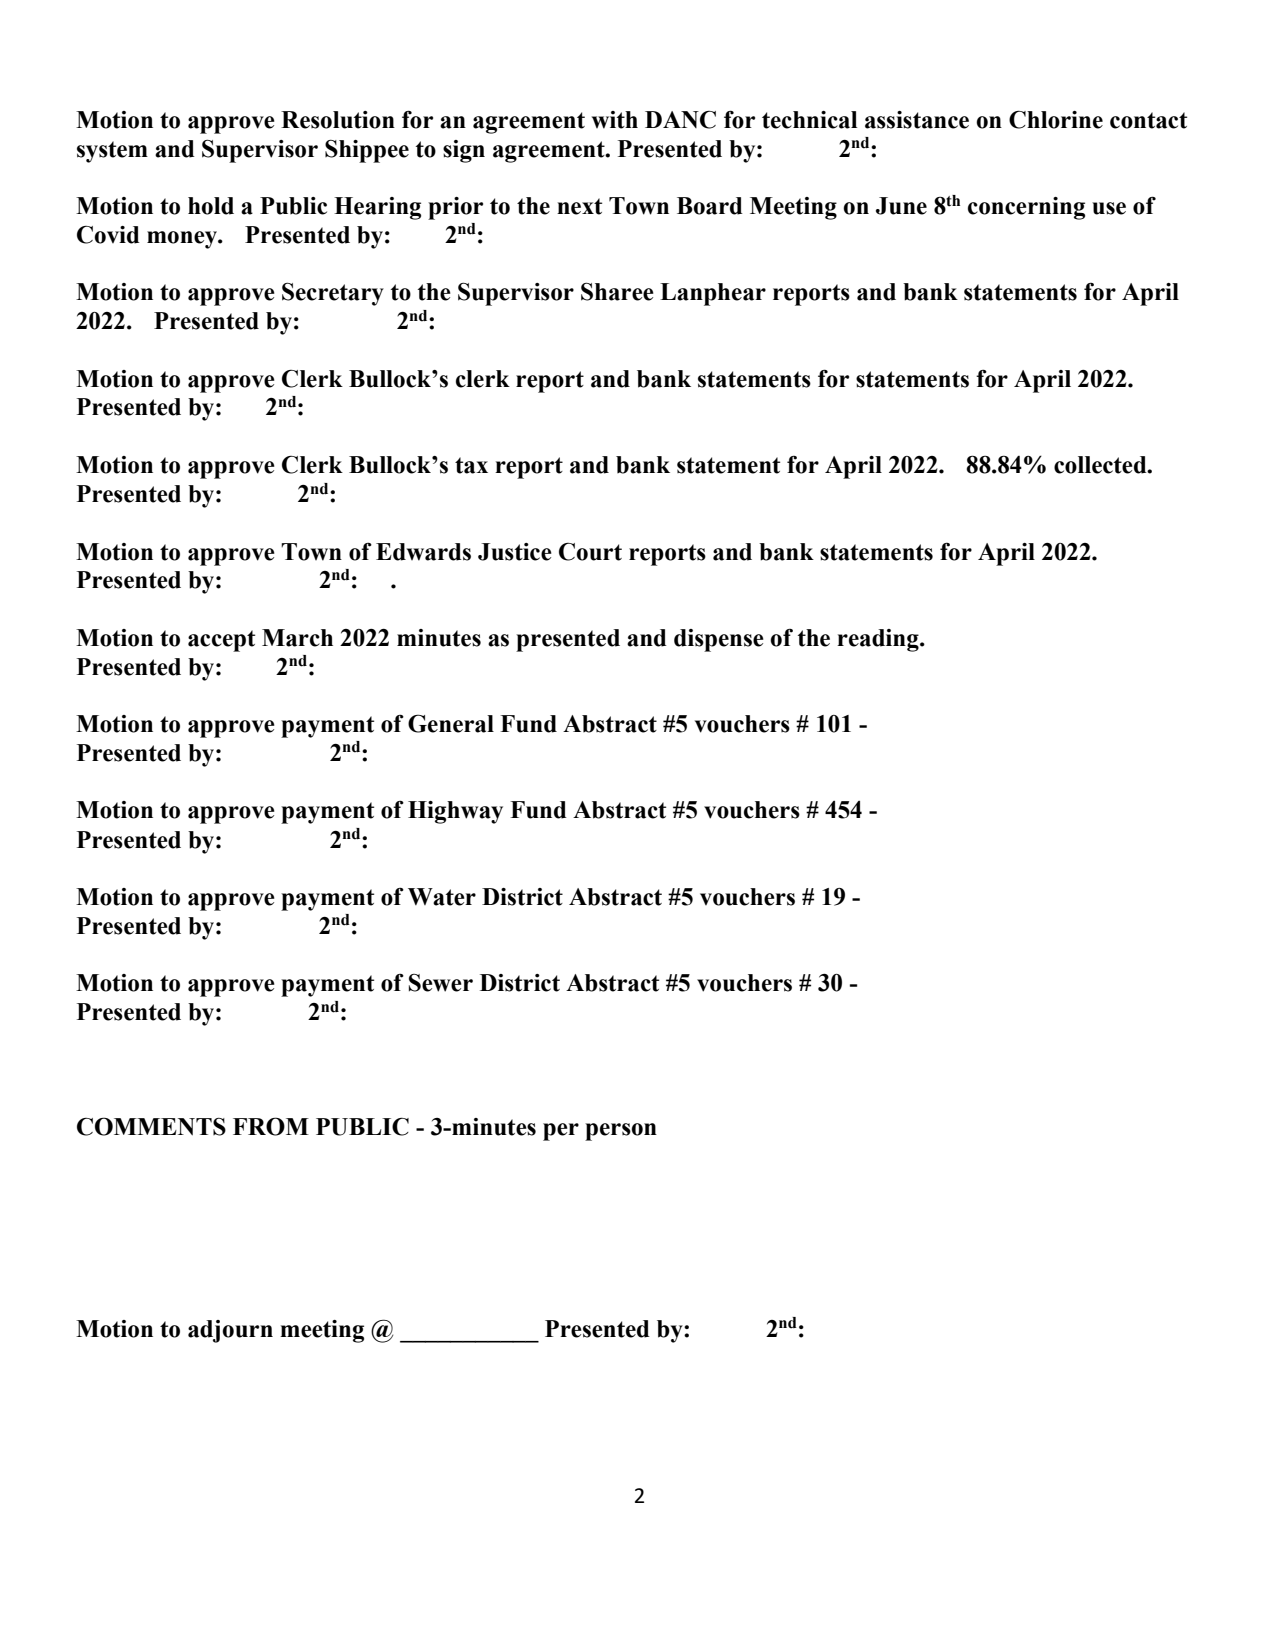 The height and width of the screenshot is (1652, 1277). What do you see at coordinates (1101, 465) in the screenshot?
I see `collected` at bounding box center [1101, 465].
